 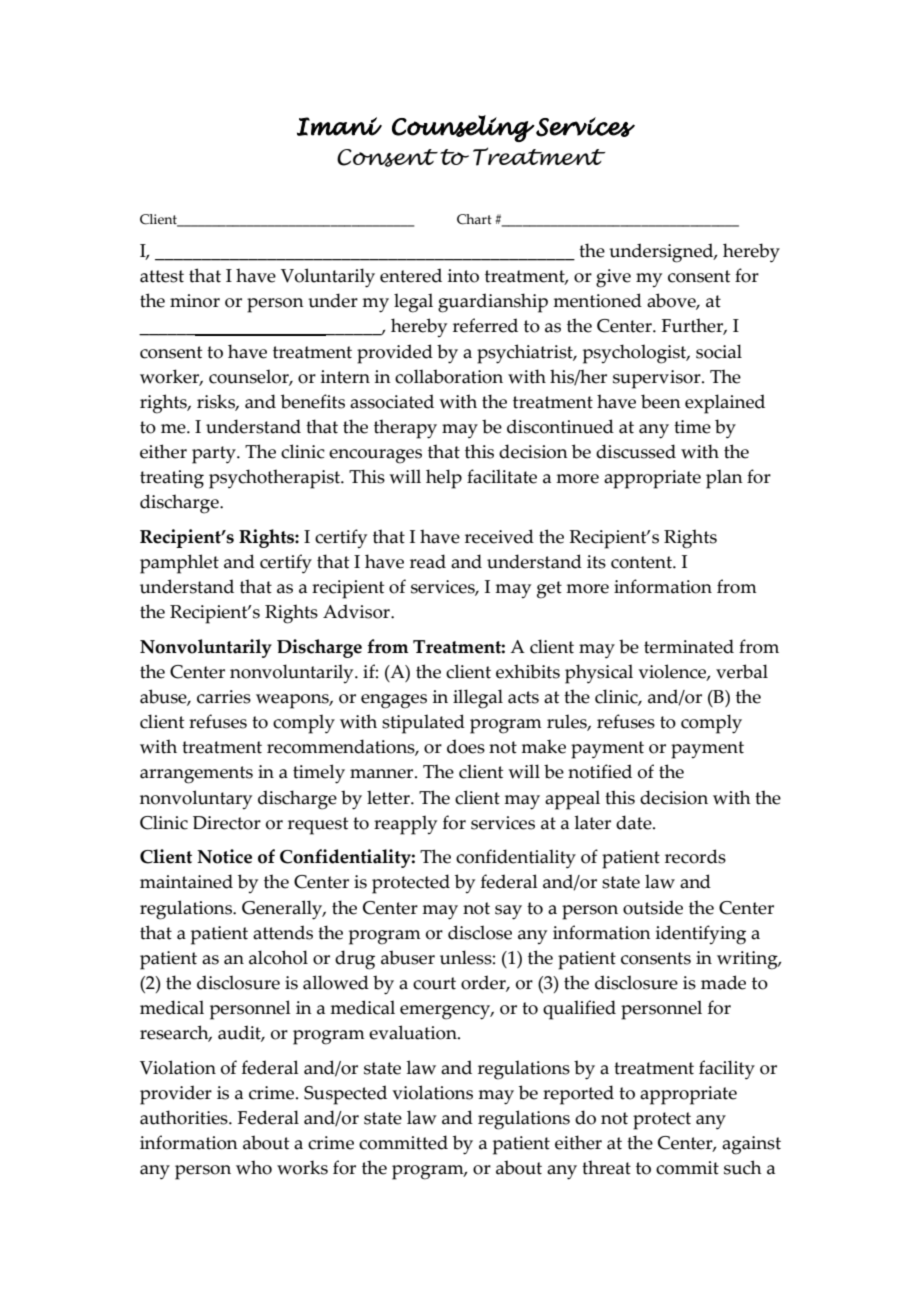 What do you see at coordinates (345, 1095) in the screenshot?
I see `Suspected` at bounding box center [345, 1095].
